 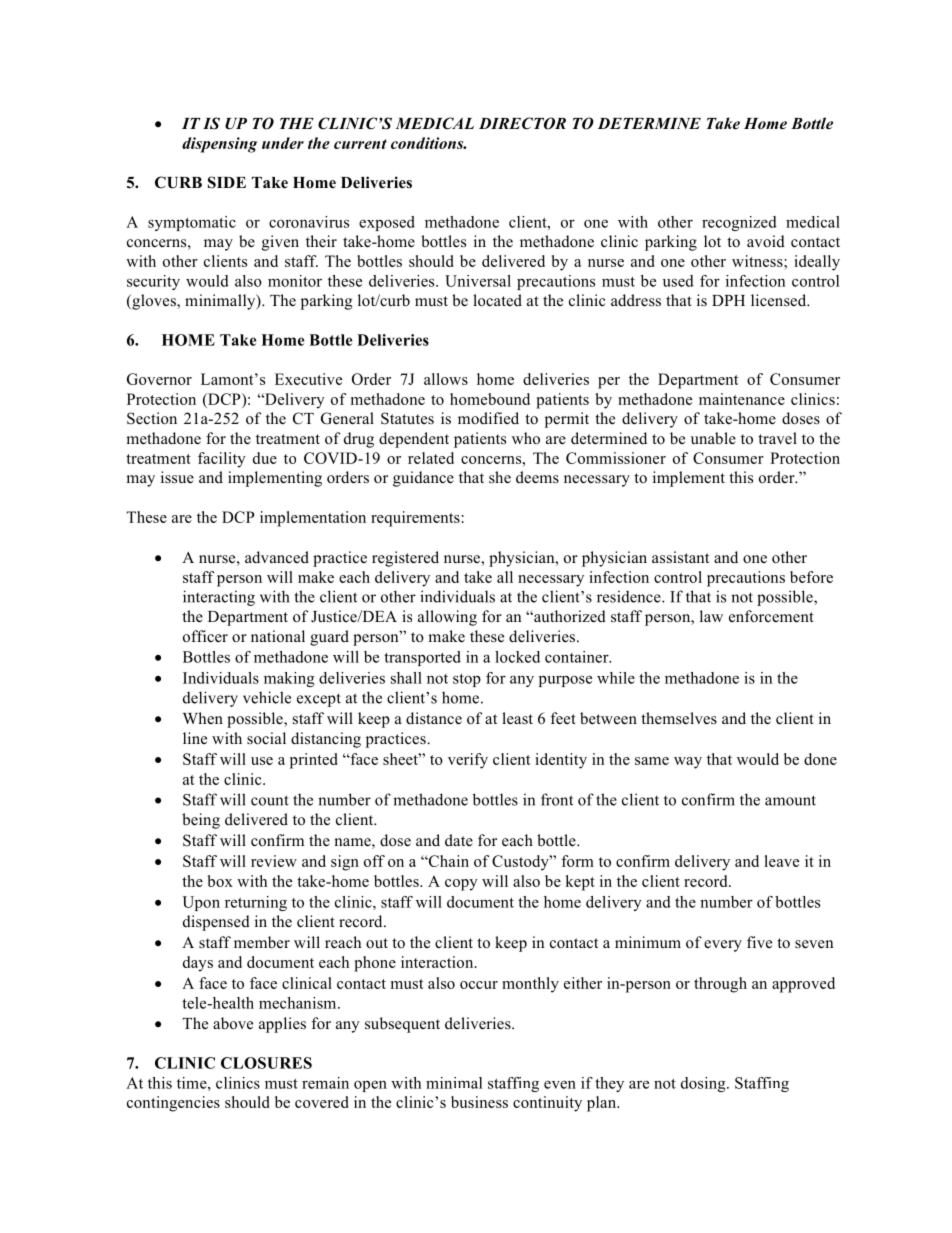 I want to click on recognized, so click(x=739, y=223).
